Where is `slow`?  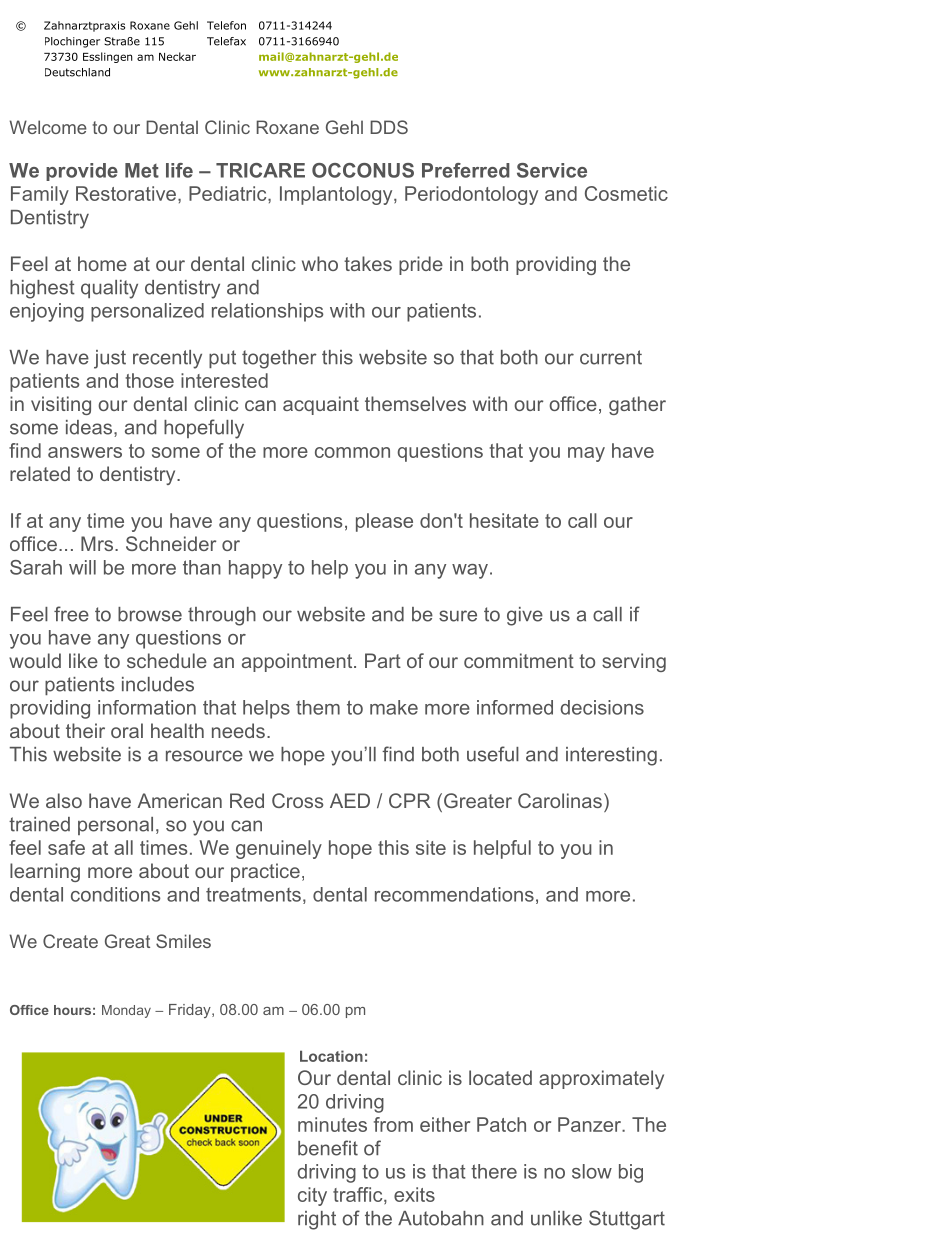
slow is located at coordinates (592, 1171).
